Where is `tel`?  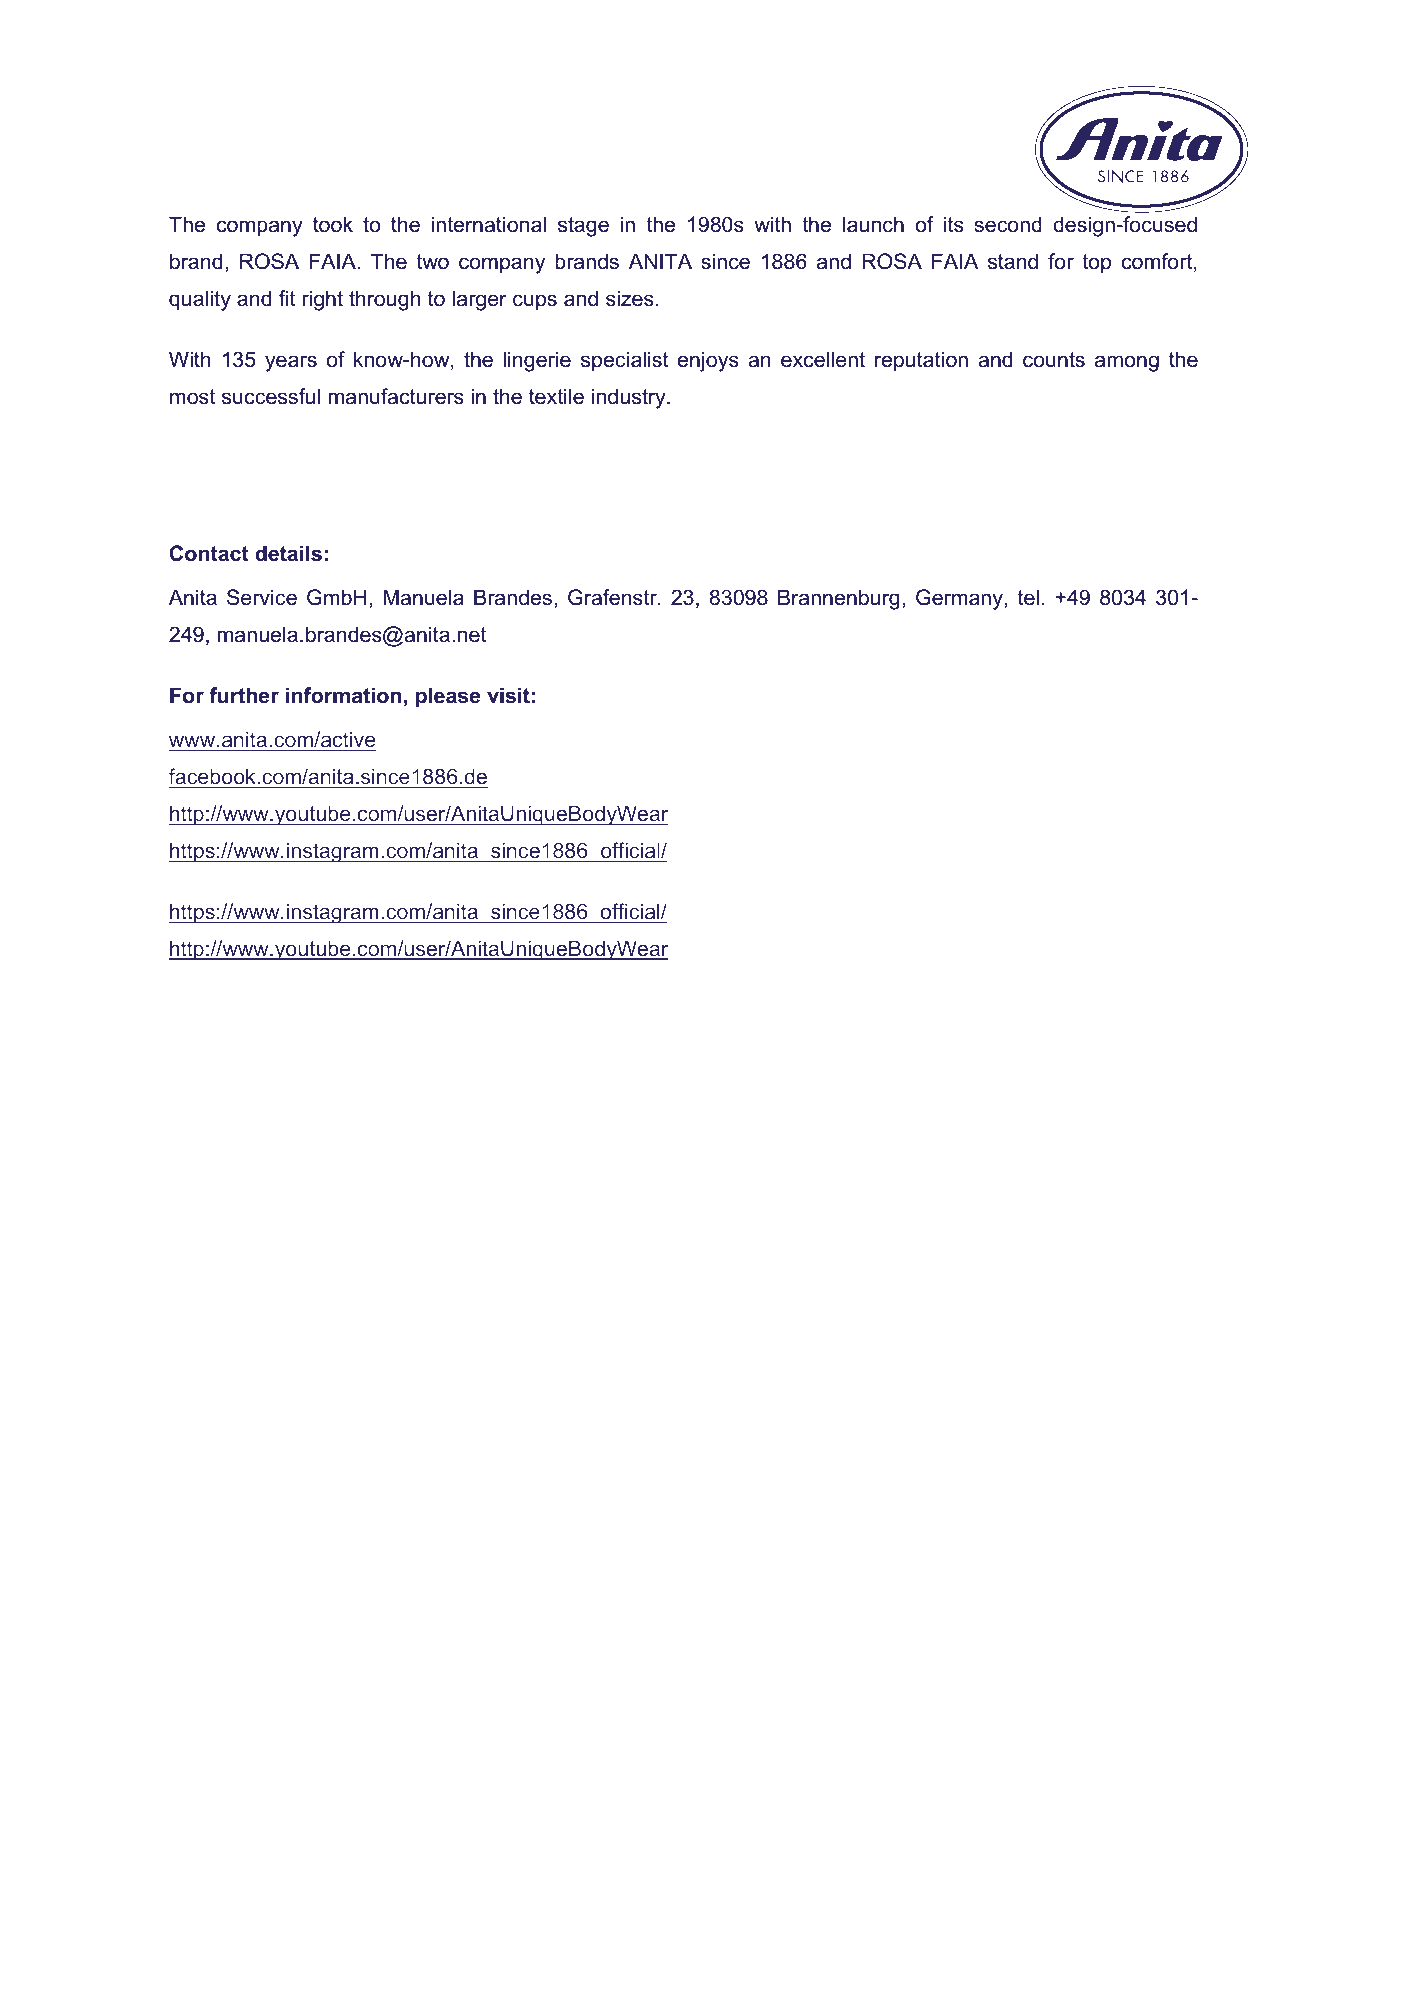
tel is located at coordinates (1028, 597).
